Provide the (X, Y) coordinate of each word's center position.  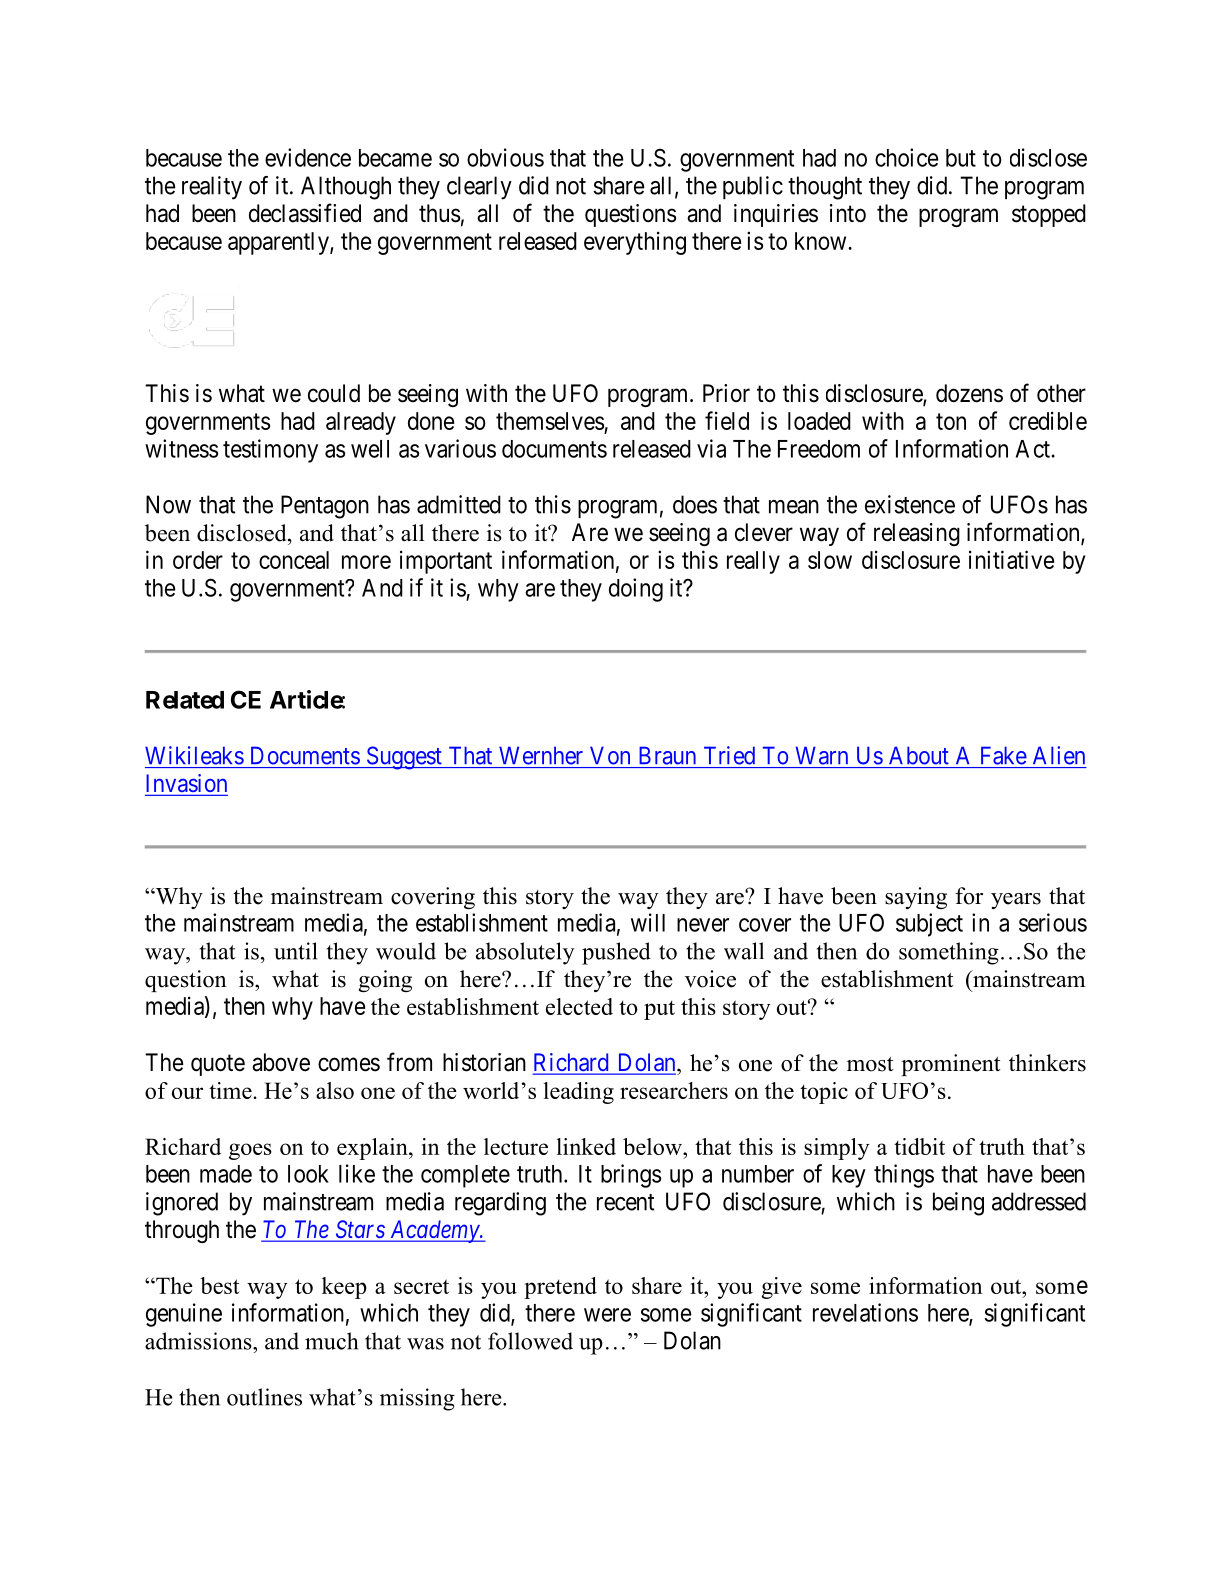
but (961, 158)
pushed (616, 953)
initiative (1011, 559)
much (331, 1341)
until (295, 951)
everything (635, 243)
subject (929, 925)
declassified (305, 213)
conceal (294, 560)
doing (636, 590)
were (607, 1315)
